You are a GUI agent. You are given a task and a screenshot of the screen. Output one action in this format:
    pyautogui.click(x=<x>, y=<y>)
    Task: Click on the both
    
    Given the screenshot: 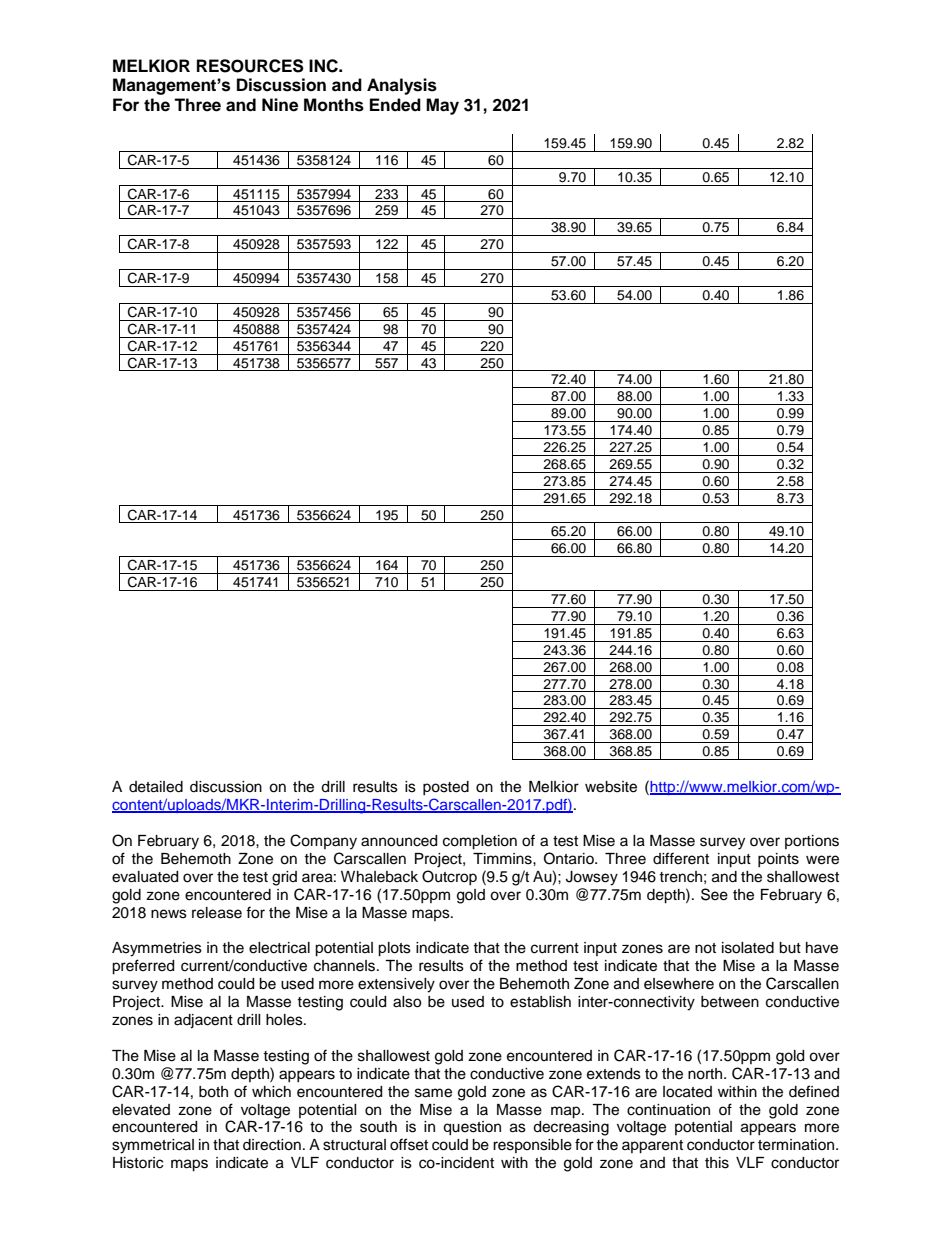 What is the action you would take?
    pyautogui.click(x=213, y=1092)
